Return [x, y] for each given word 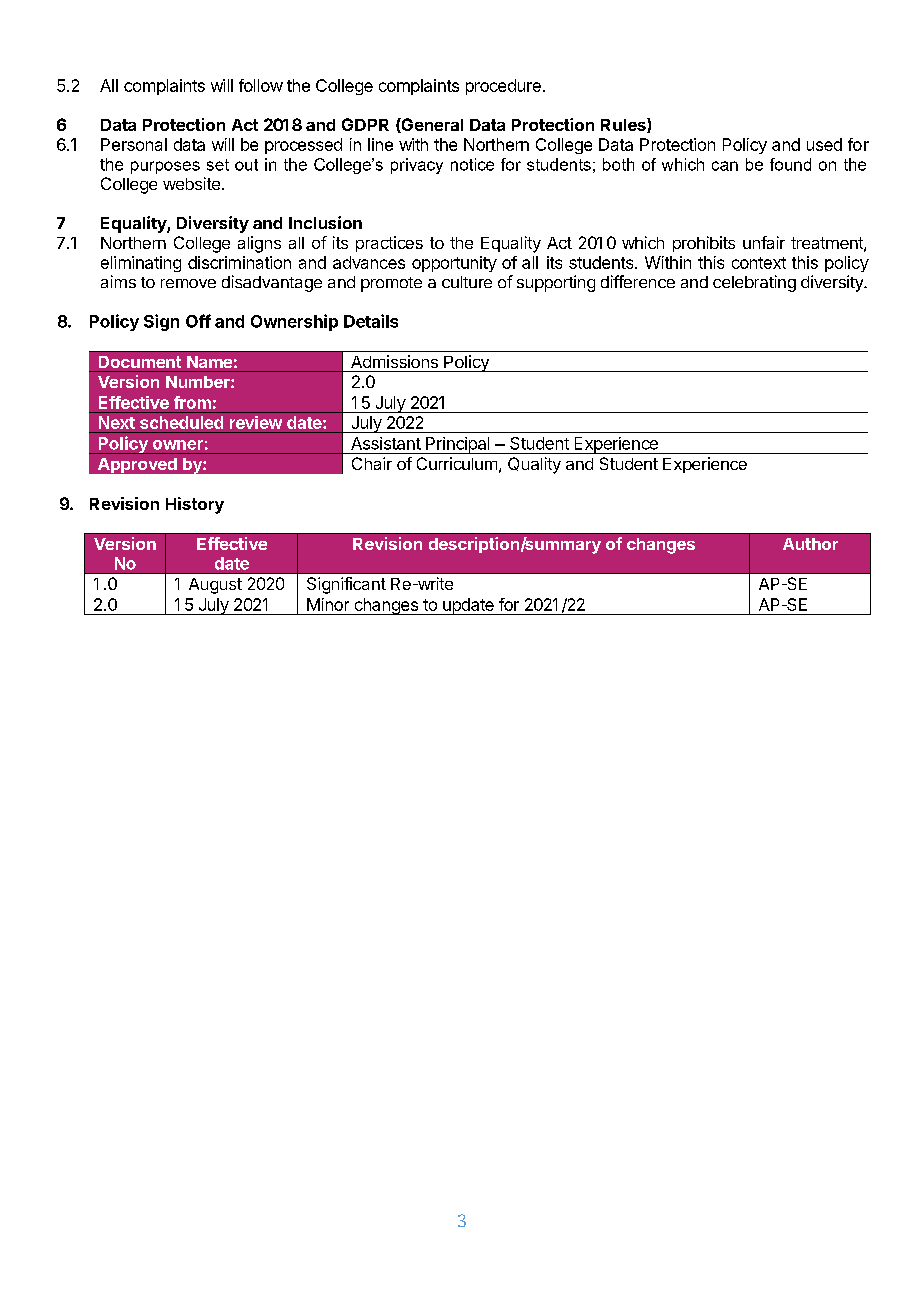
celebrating [754, 283]
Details [371, 321]
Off [198, 321]
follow [261, 85]
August [215, 586]
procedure [503, 87]
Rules [624, 125]
